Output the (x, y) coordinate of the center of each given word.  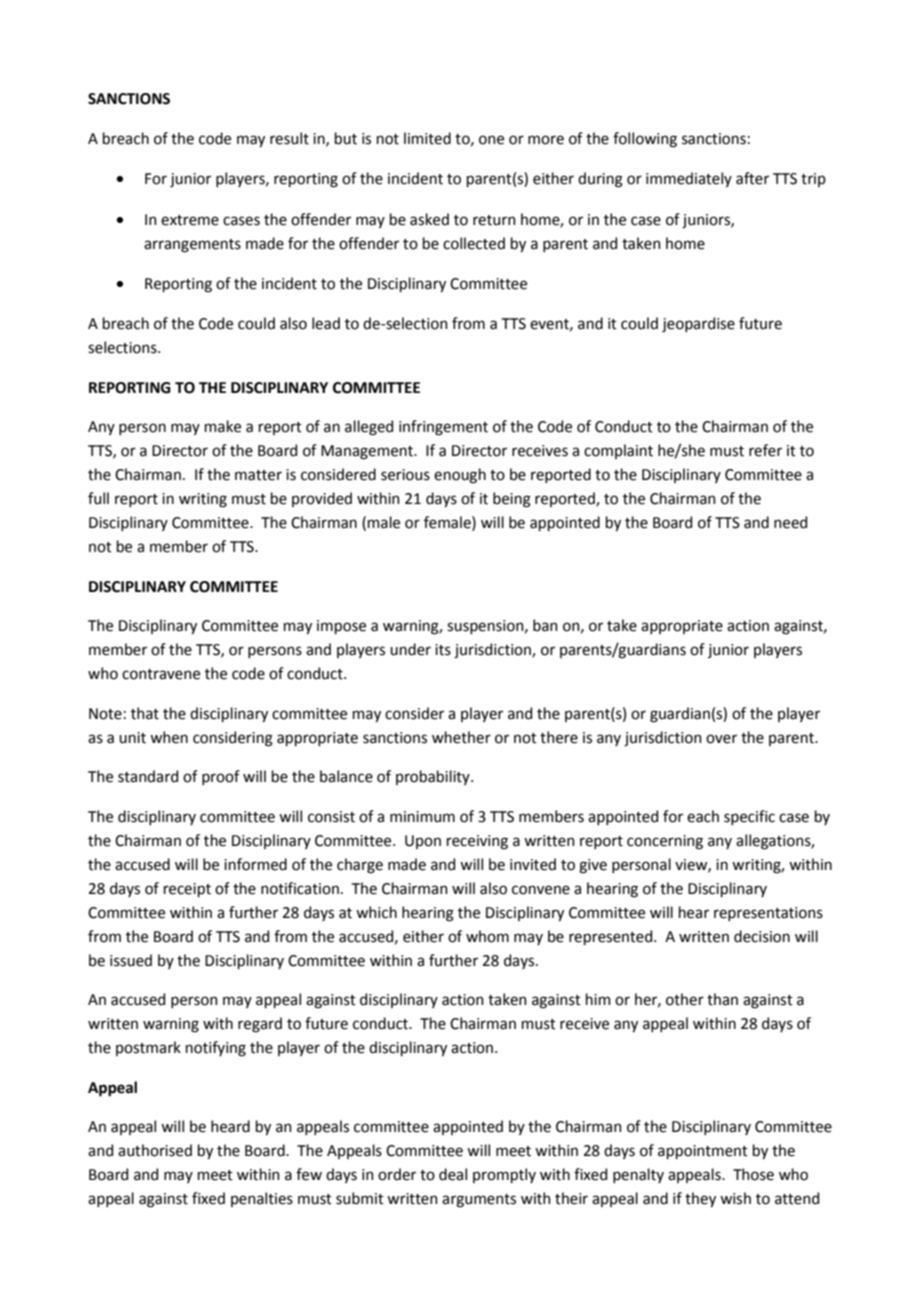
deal (453, 1174)
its (443, 650)
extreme (190, 220)
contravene (161, 674)
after (752, 178)
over (721, 739)
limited (427, 138)
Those (753, 1174)
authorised (155, 1150)
